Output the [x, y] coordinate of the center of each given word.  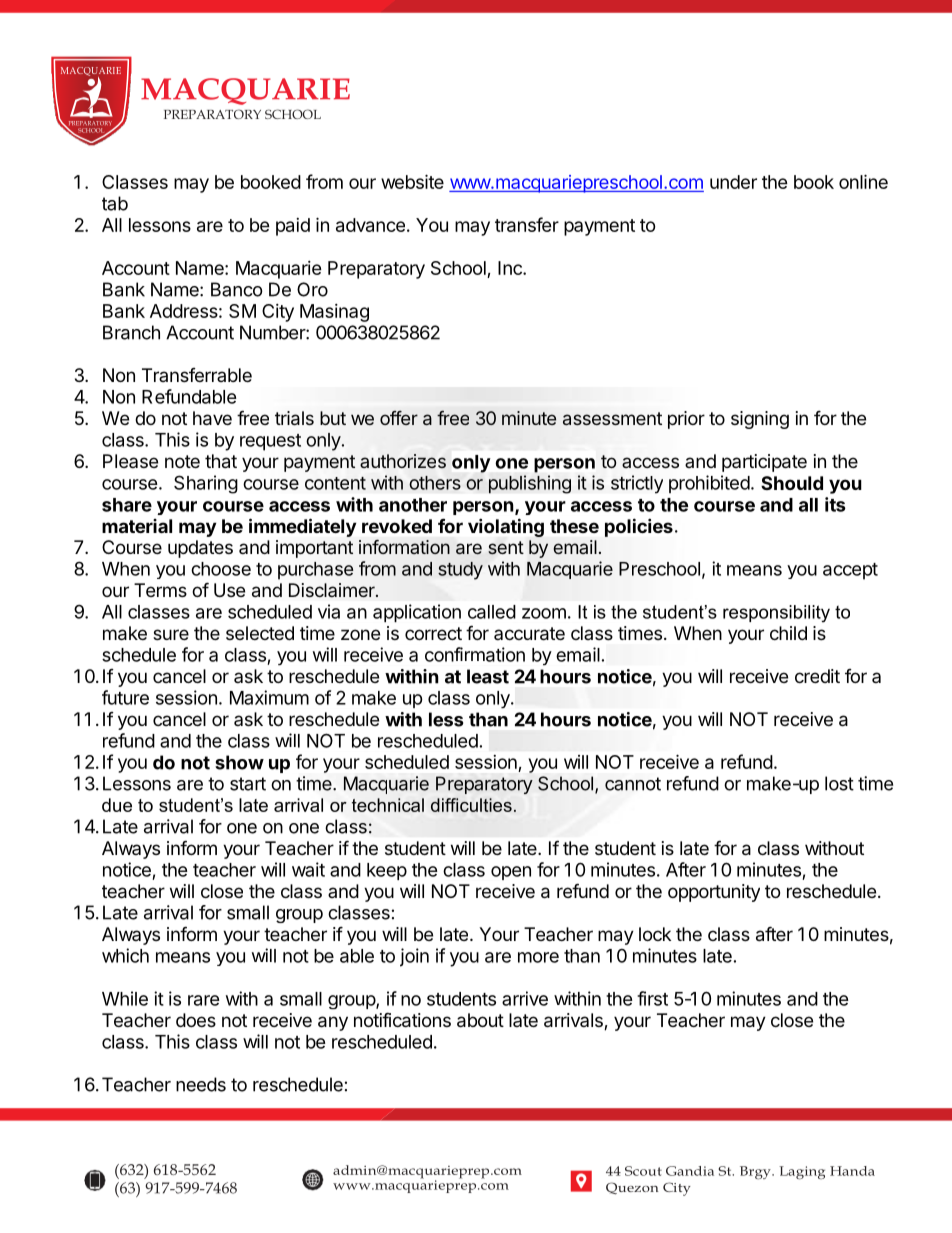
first [652, 998]
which [125, 955]
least [488, 676]
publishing [530, 484]
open [511, 873]
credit [817, 676]
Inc [511, 268]
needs [201, 1084]
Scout [643, 1171]
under [733, 182]
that [221, 461]
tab [115, 203]
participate [764, 463]
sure [171, 634]
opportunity [714, 893]
